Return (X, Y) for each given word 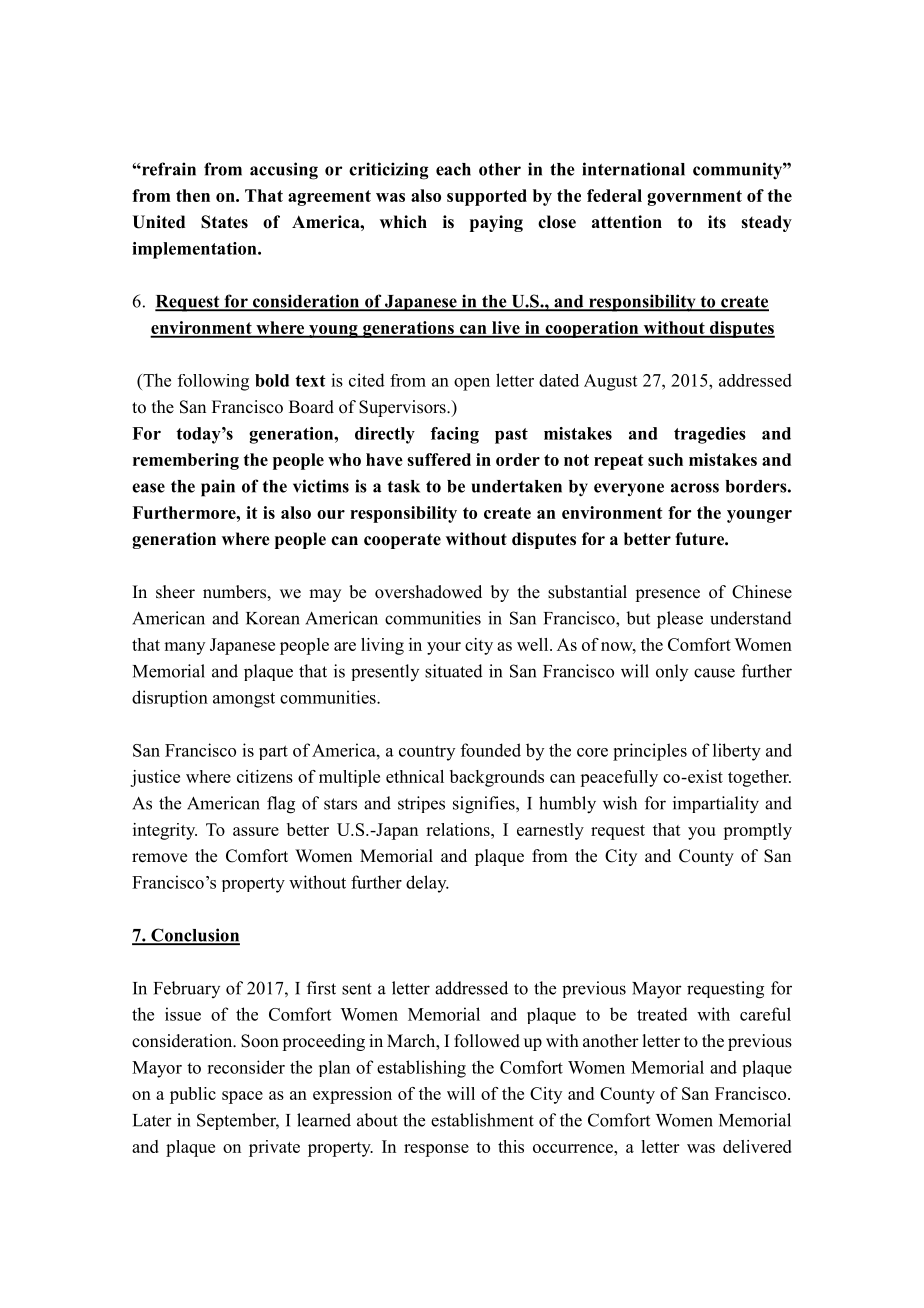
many (184, 648)
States (224, 222)
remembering (186, 461)
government (694, 198)
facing (455, 435)
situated (454, 671)
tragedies (710, 435)
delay (427, 884)
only (672, 672)
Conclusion (194, 936)
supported (487, 197)
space (242, 1097)
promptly (757, 831)
